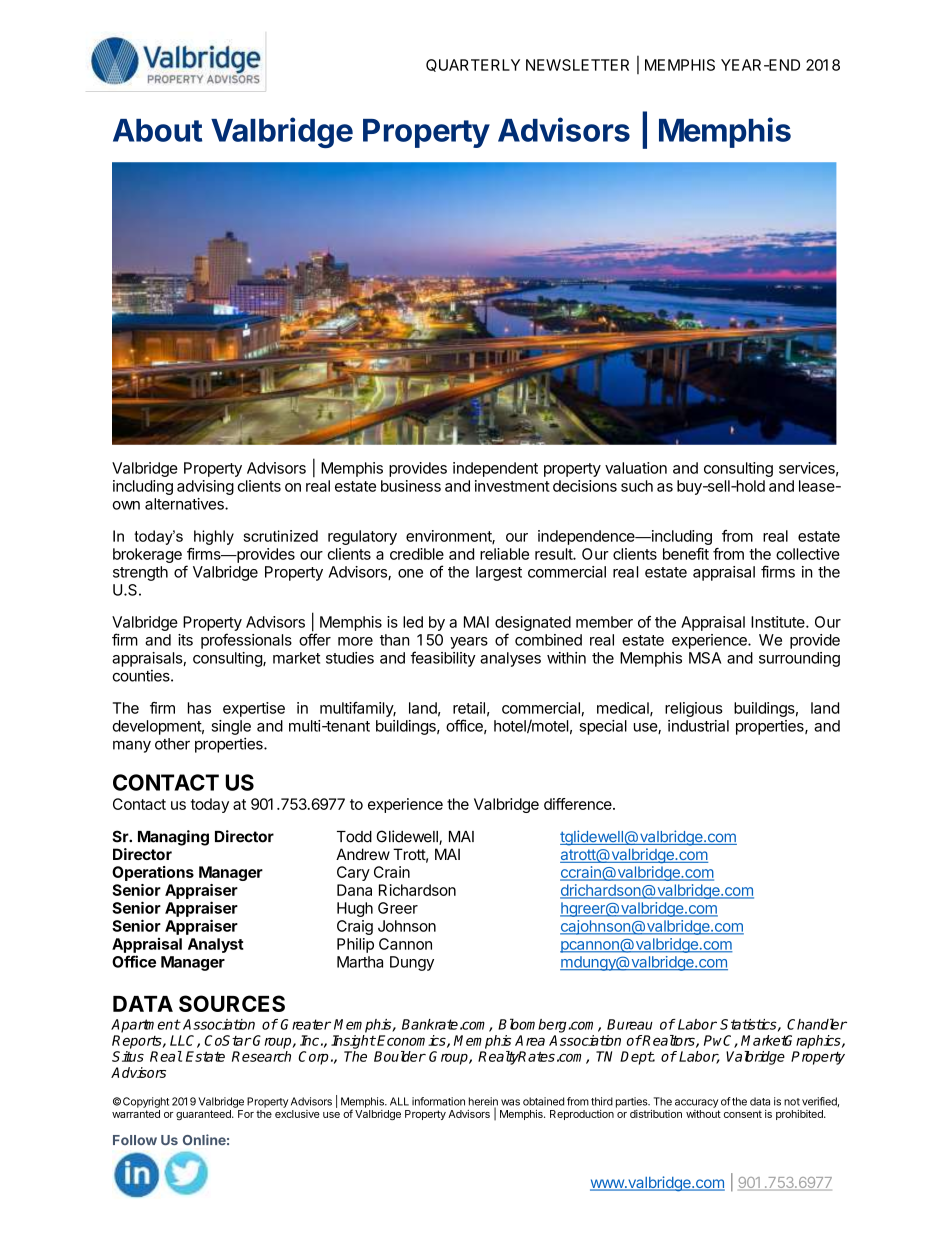 Image resolution: width=952 pixels, height=1233 pixels. Describe the element at coordinates (499, 573) in the page. I see `largest` at that location.
